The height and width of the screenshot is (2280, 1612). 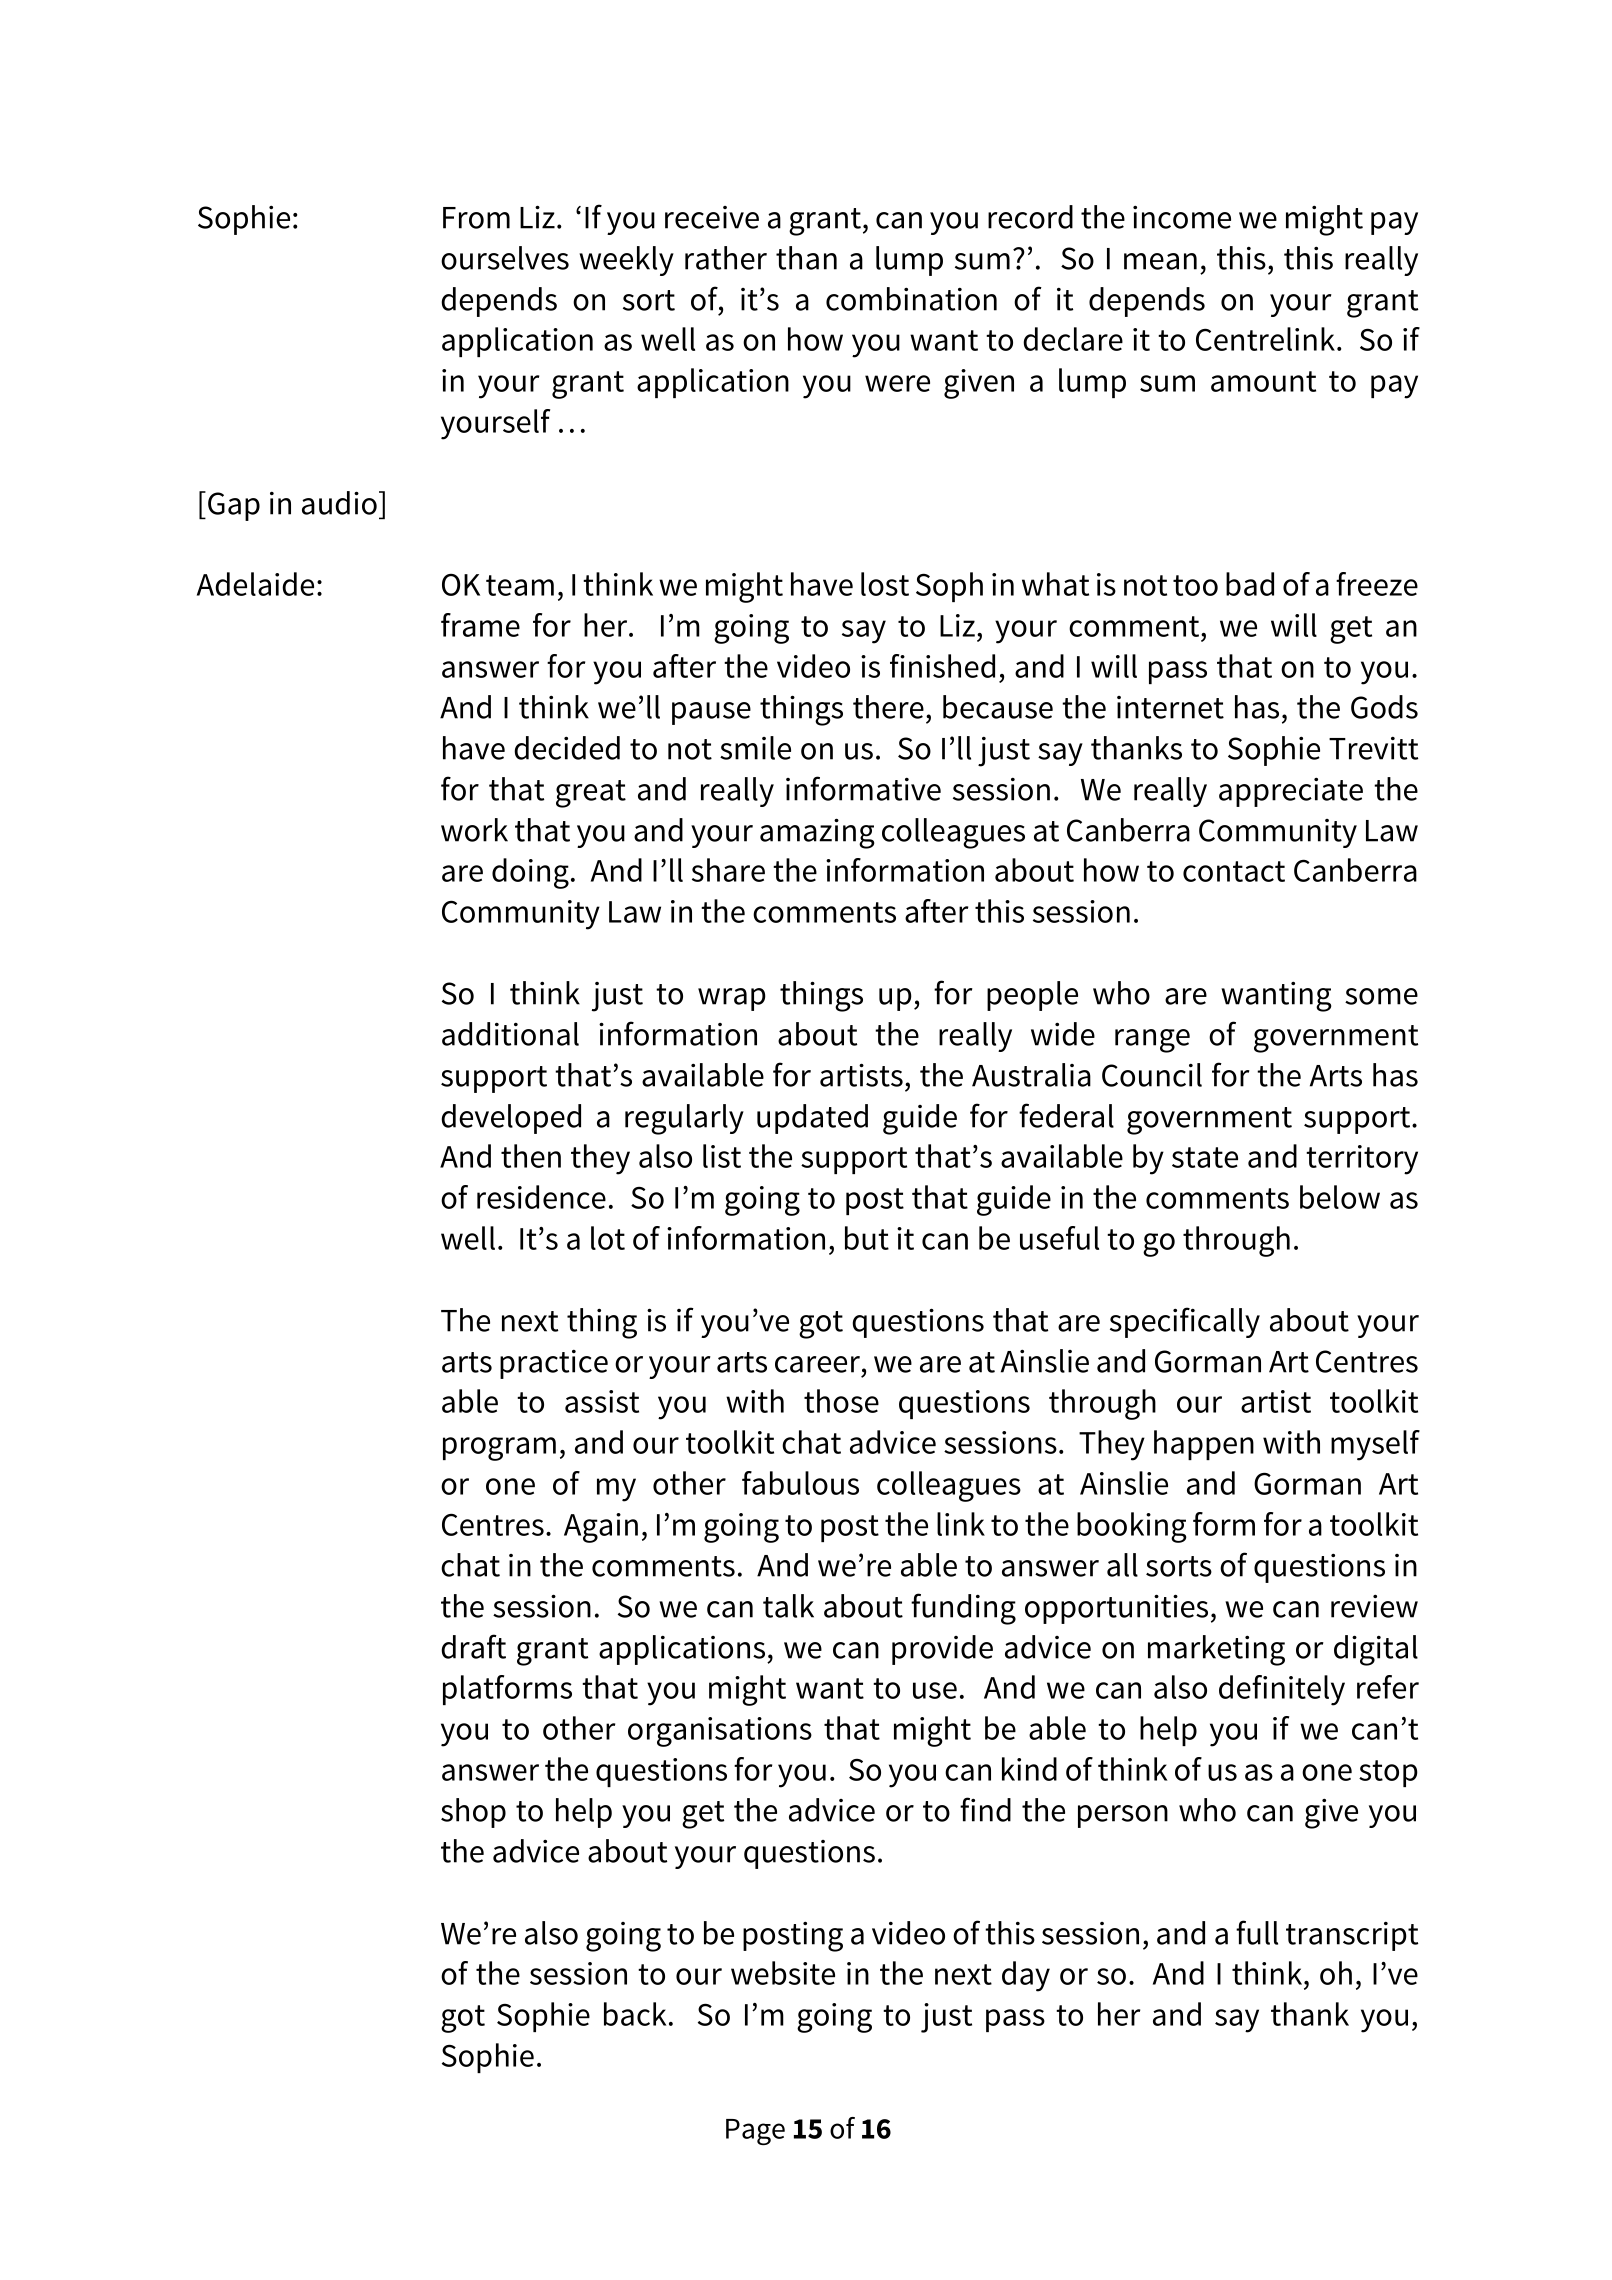 I want to click on Page, so click(x=755, y=2132).
